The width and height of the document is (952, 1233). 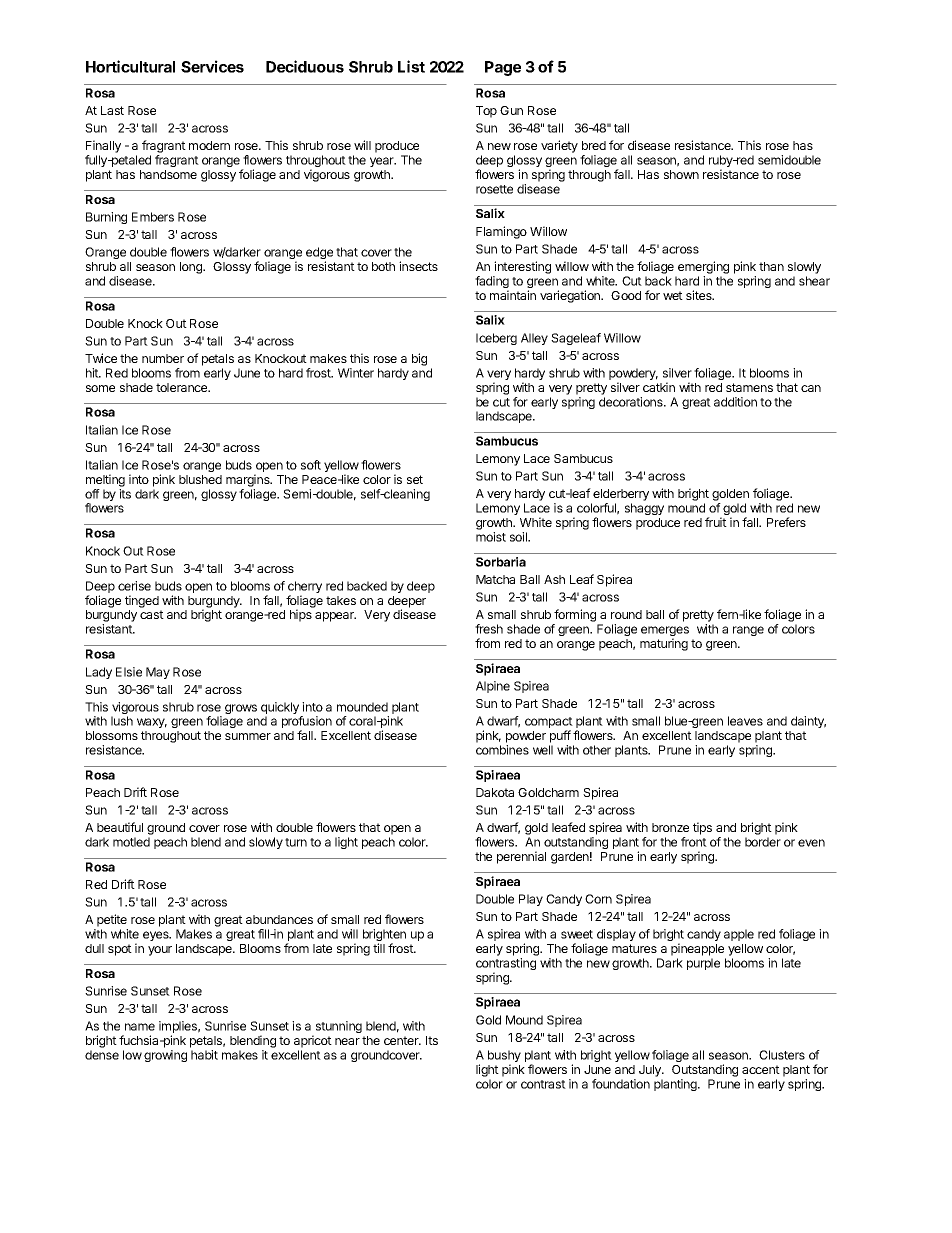 I want to click on tips, so click(x=702, y=828).
